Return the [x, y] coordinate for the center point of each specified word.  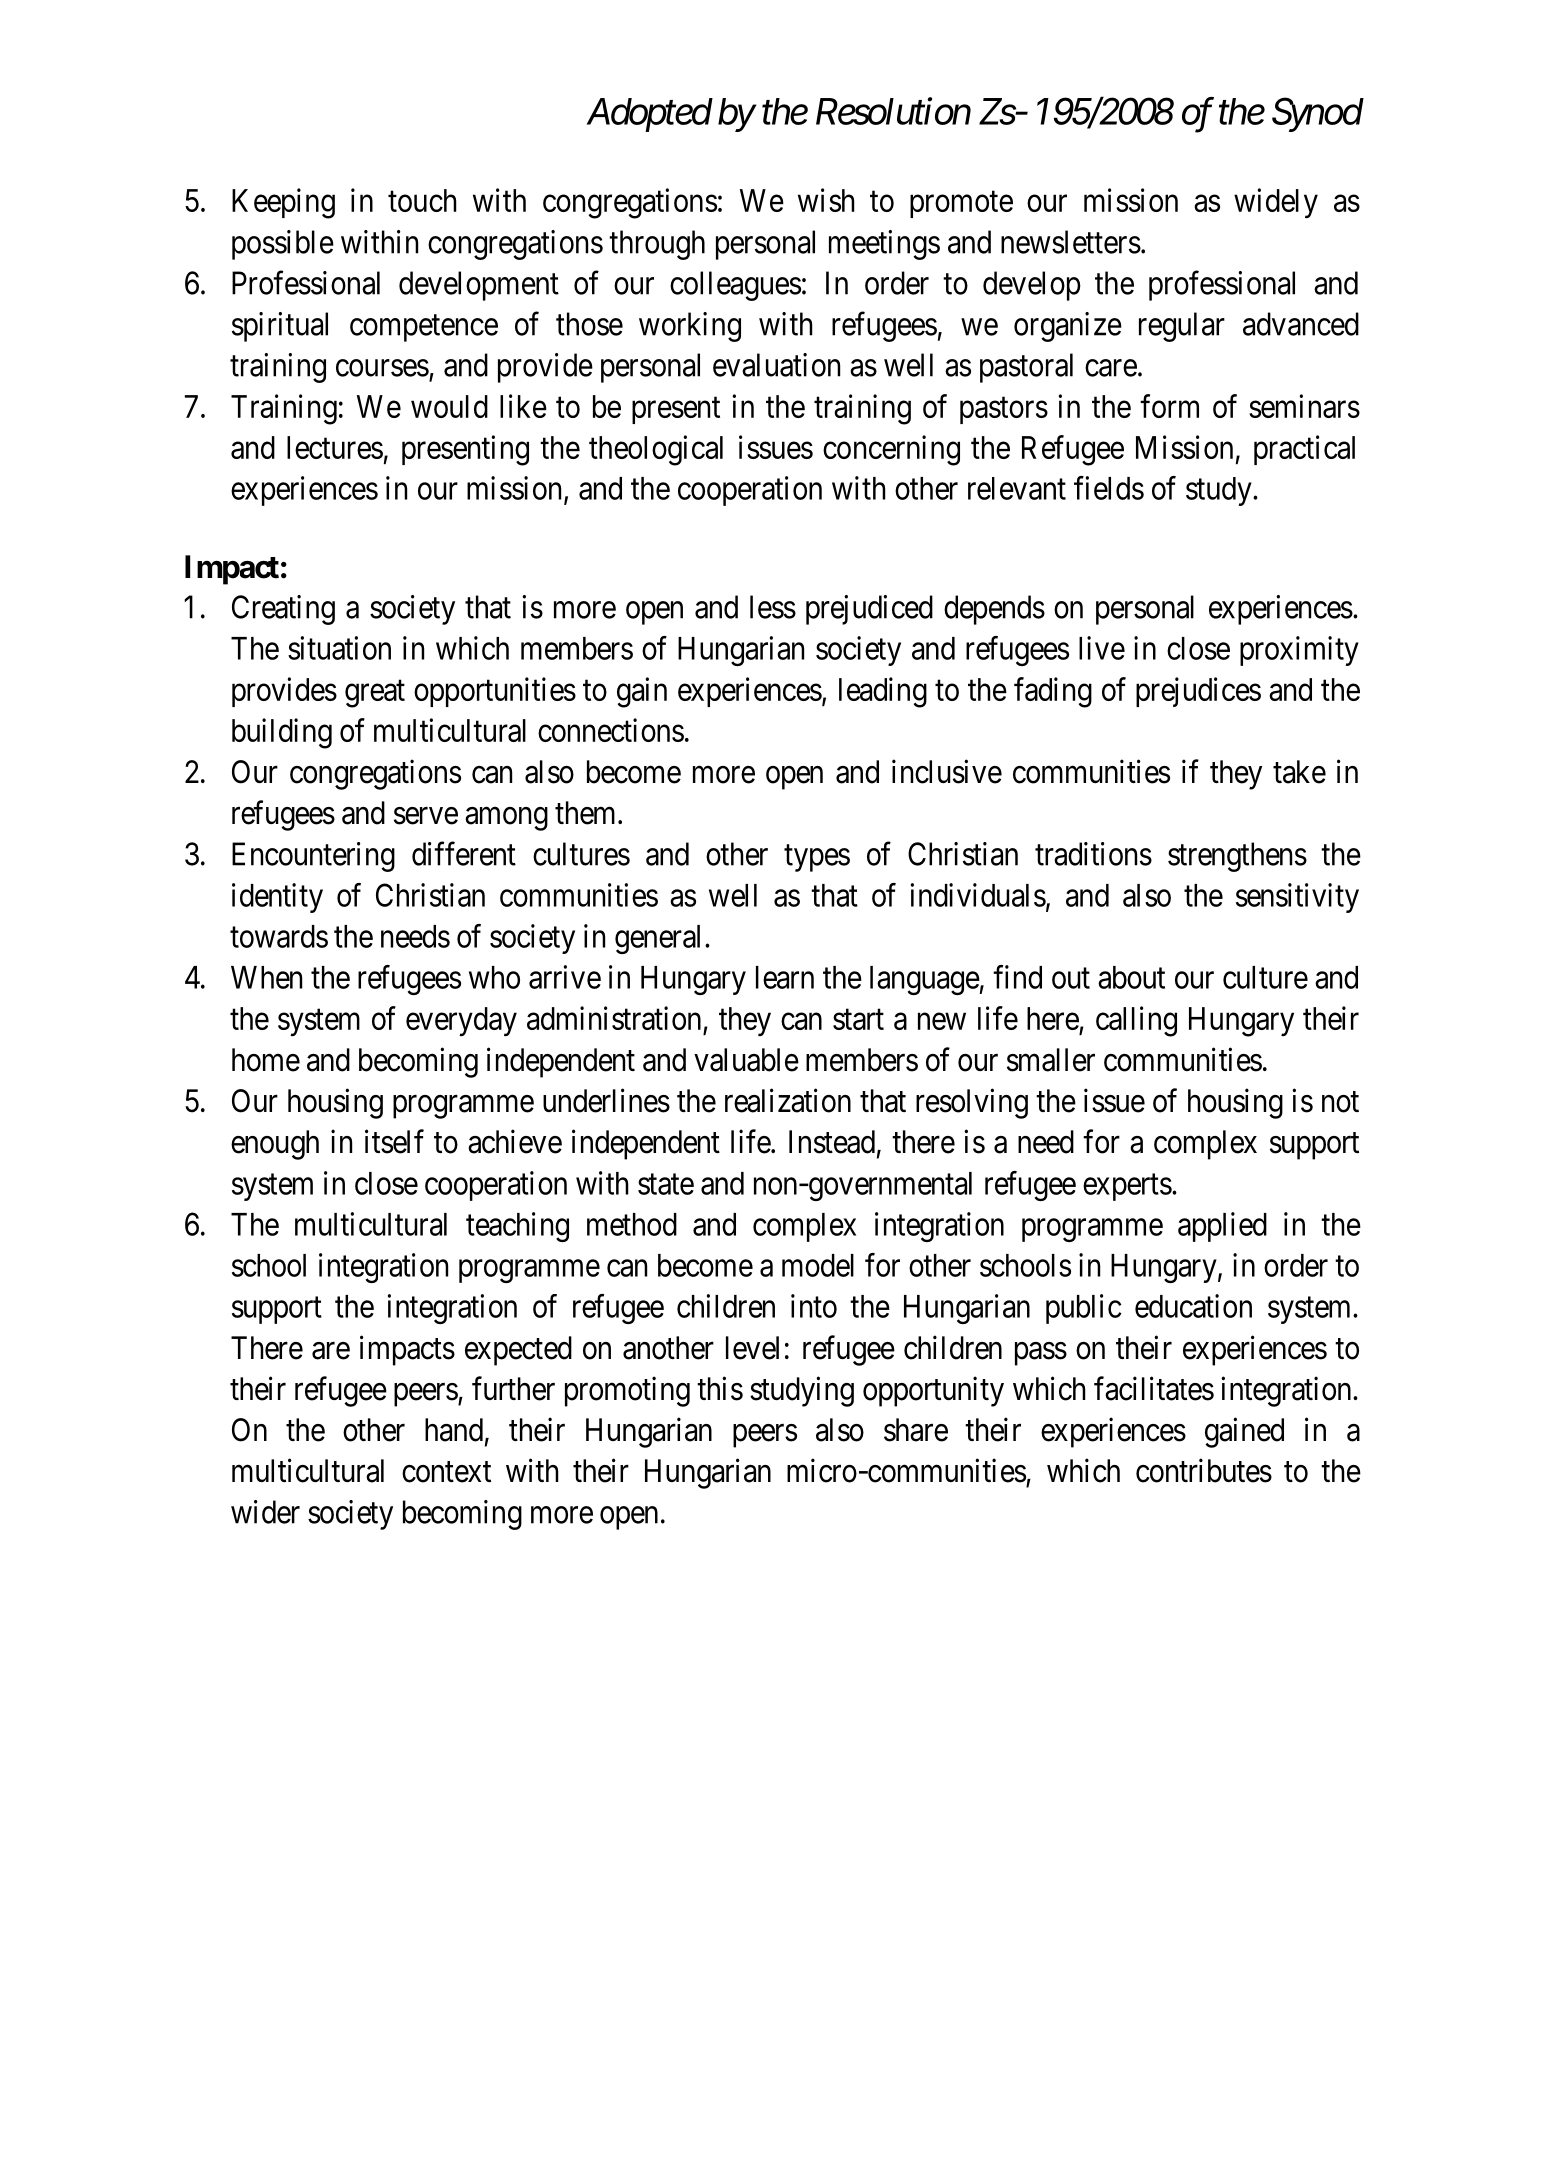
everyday [461, 1021]
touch [422, 200]
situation [339, 648]
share [916, 1430]
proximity [1299, 651]
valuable [746, 1060]
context [446, 1472]
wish [826, 200]
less [773, 607]
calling [1136, 1021]
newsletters [1071, 242]
